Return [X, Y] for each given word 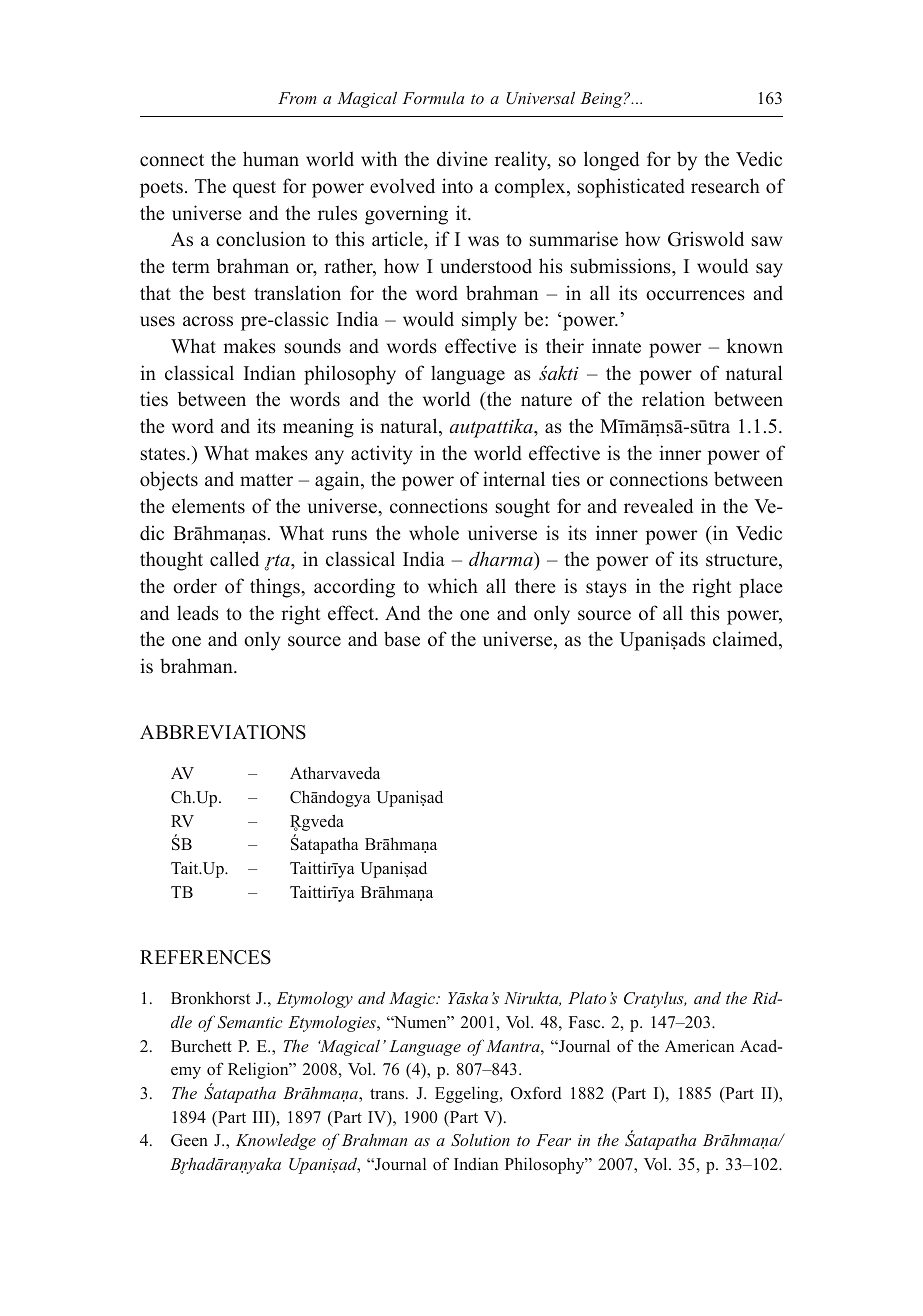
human [271, 158]
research [725, 186]
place [761, 588]
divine [462, 159]
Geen [189, 1140]
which [453, 586]
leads [198, 613]
